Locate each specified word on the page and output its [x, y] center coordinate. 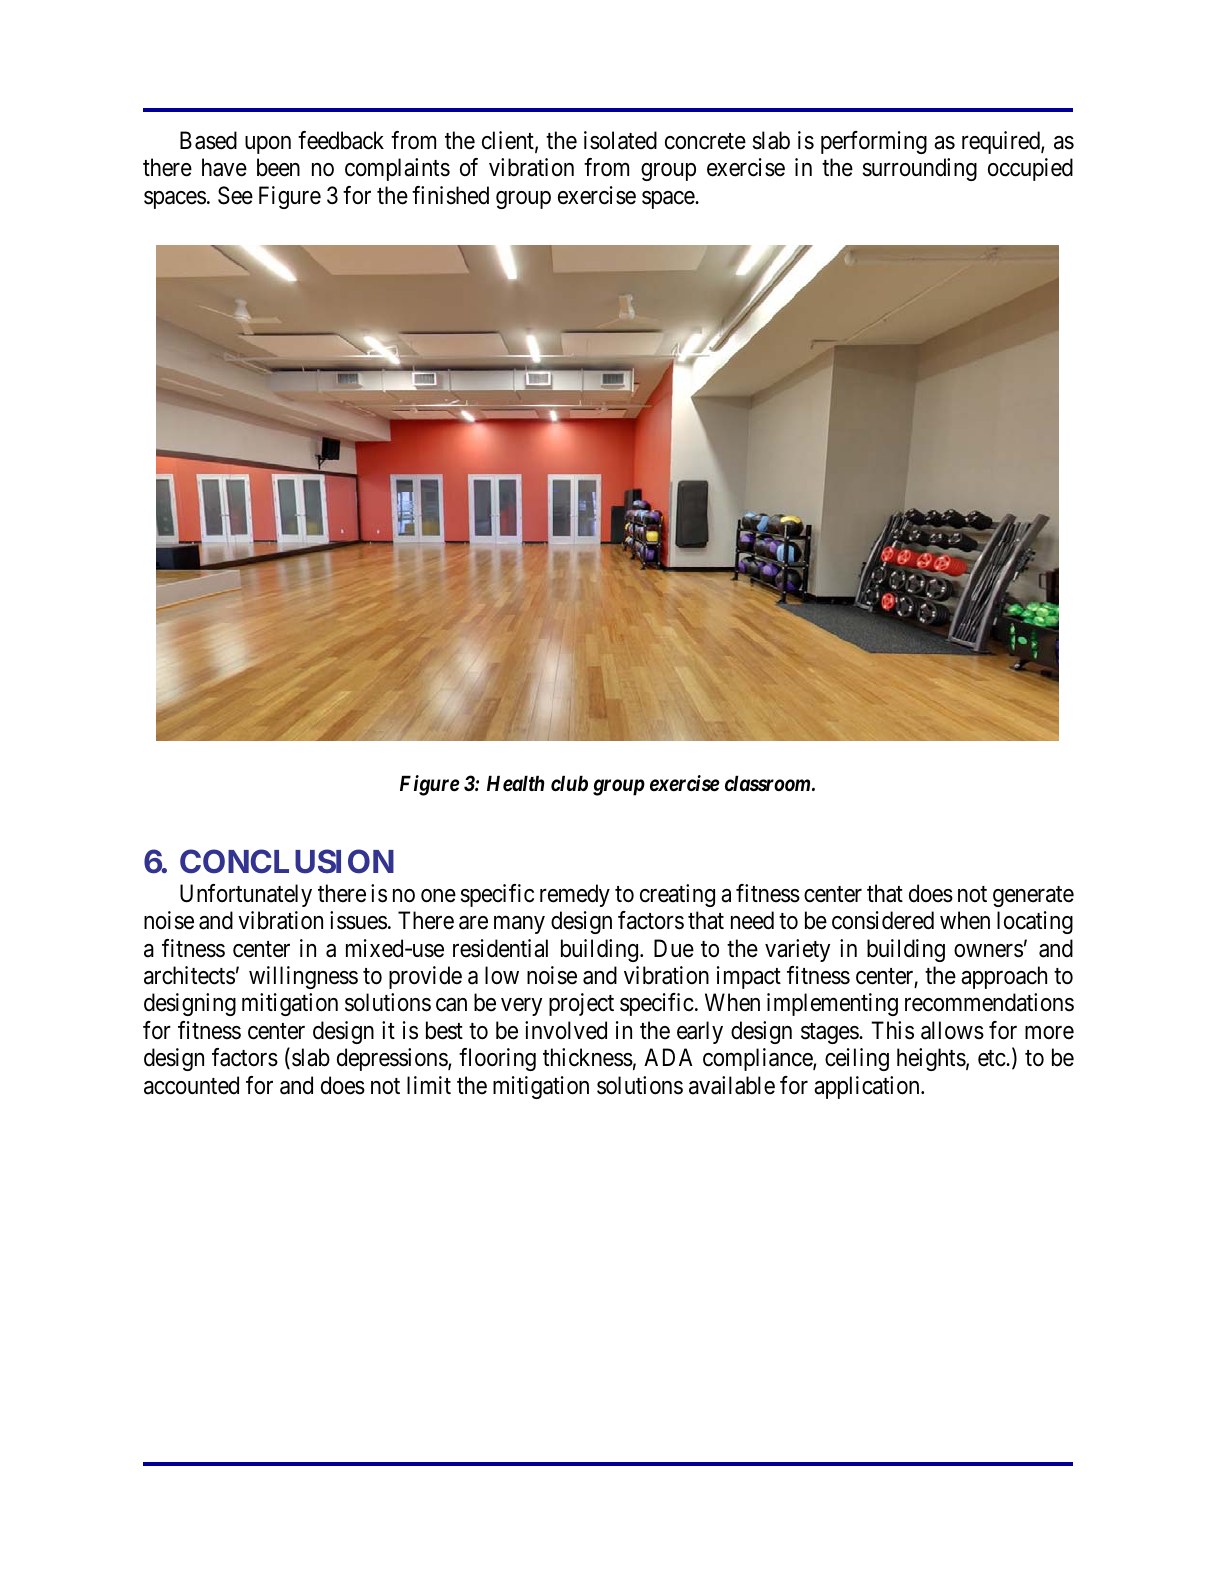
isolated [620, 140]
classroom [769, 783]
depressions [393, 1059]
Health [515, 784]
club [569, 783]
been [278, 167]
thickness [588, 1057]
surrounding [920, 169]
